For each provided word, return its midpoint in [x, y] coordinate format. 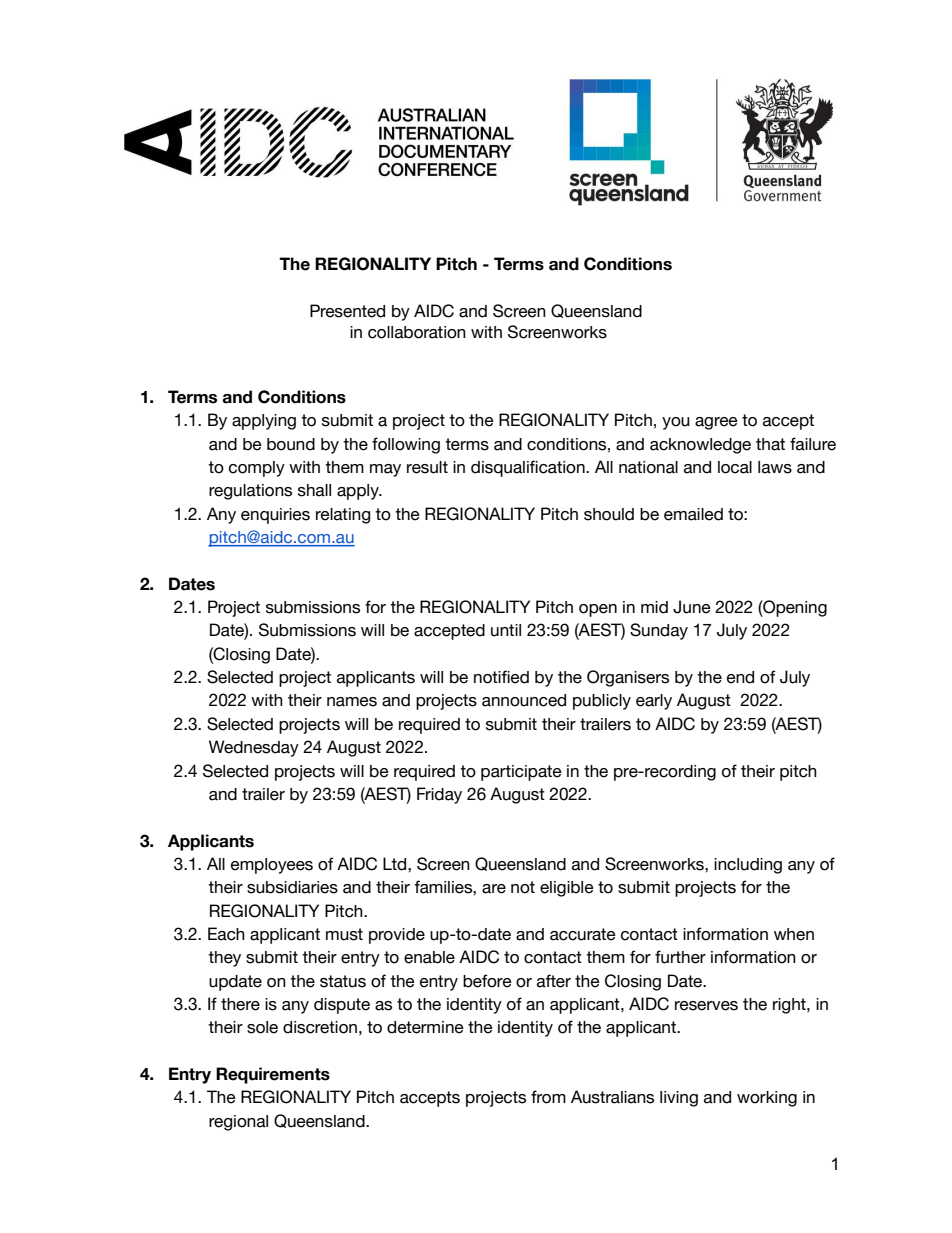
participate [521, 773]
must [344, 934]
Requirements [273, 1075]
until [506, 630]
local [735, 467]
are [494, 889]
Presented [347, 311]
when [794, 934]
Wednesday [254, 748]
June [692, 607]
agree [716, 423]
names [352, 702]
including [748, 866]
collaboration [417, 332]
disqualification [529, 468]
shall [314, 490]
